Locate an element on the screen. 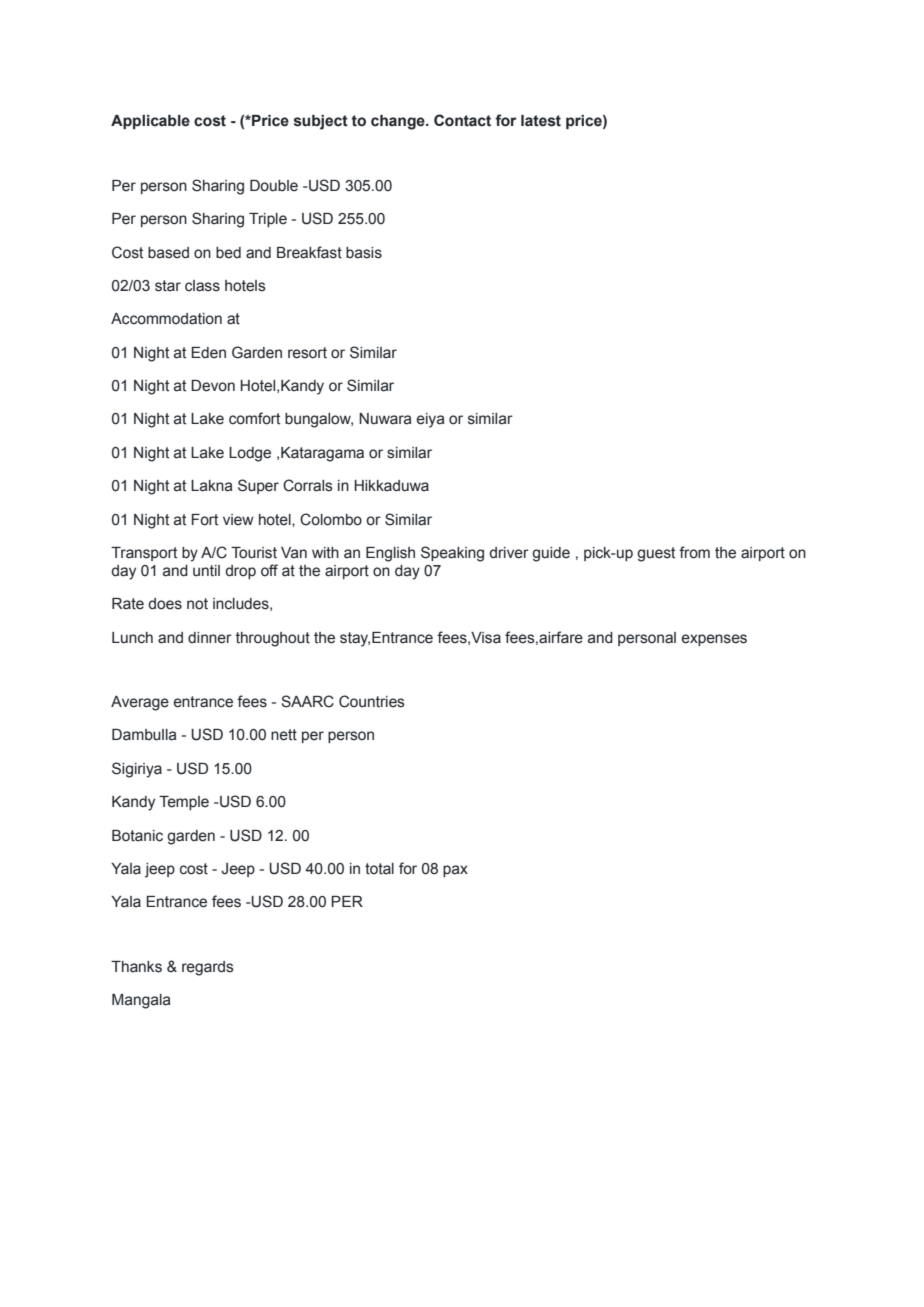 The image size is (924, 1307). total is located at coordinates (379, 869).
